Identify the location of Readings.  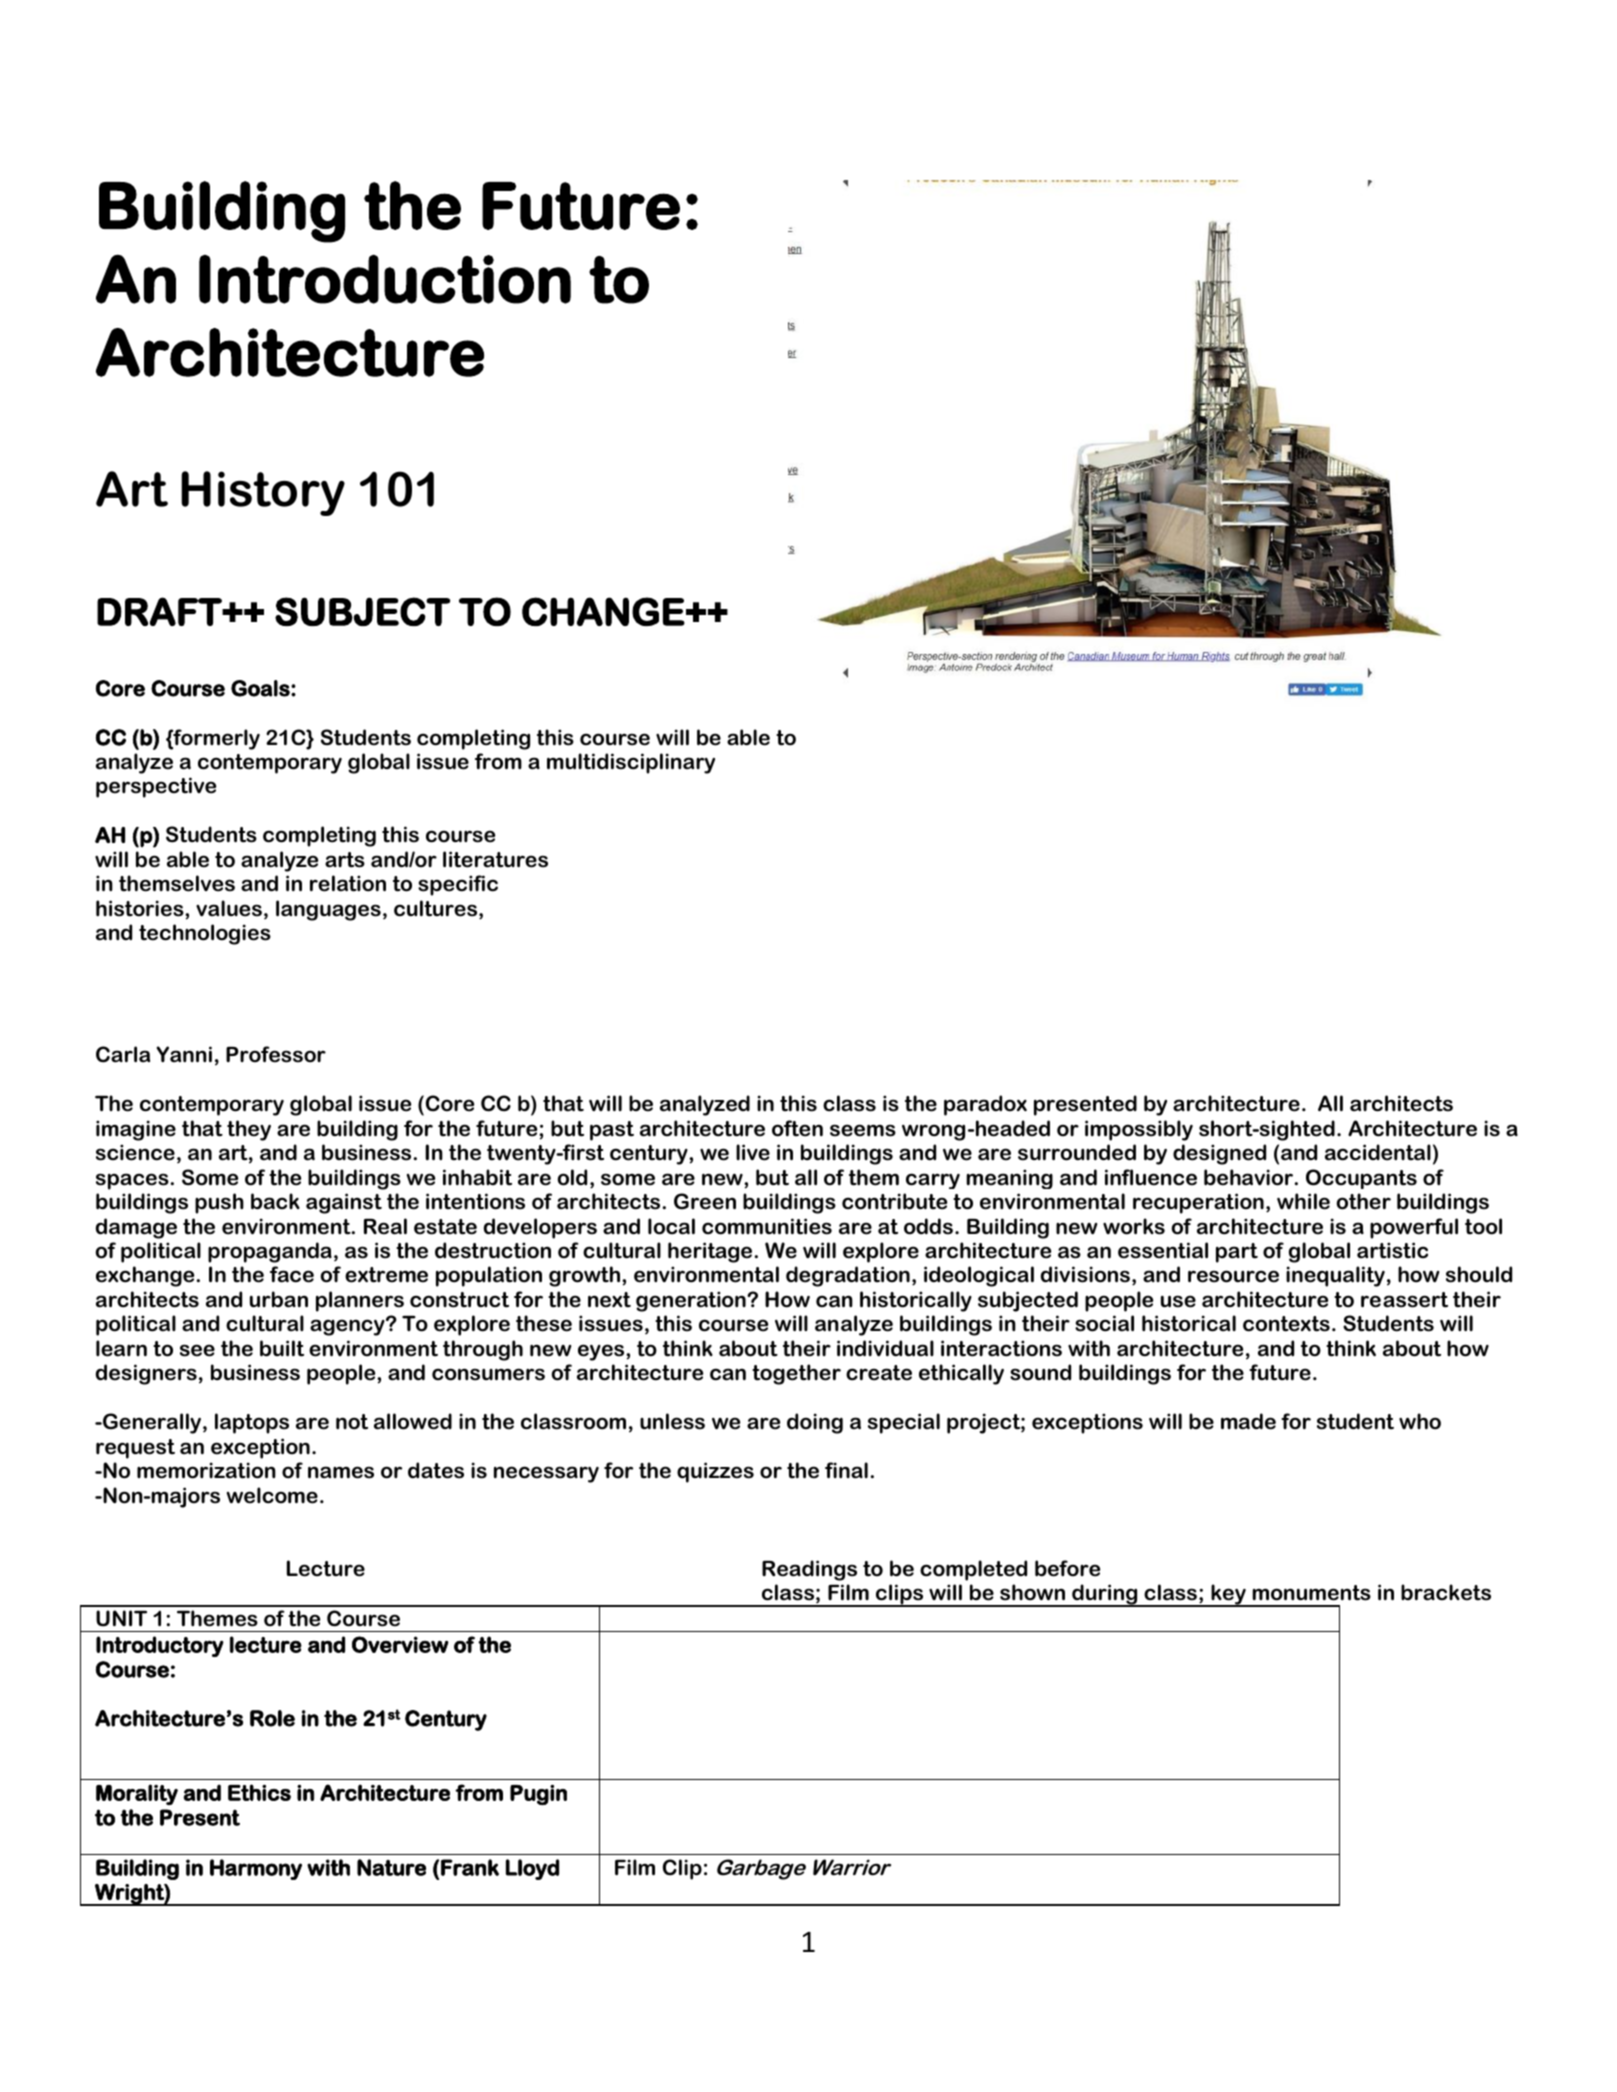
(809, 1570).
